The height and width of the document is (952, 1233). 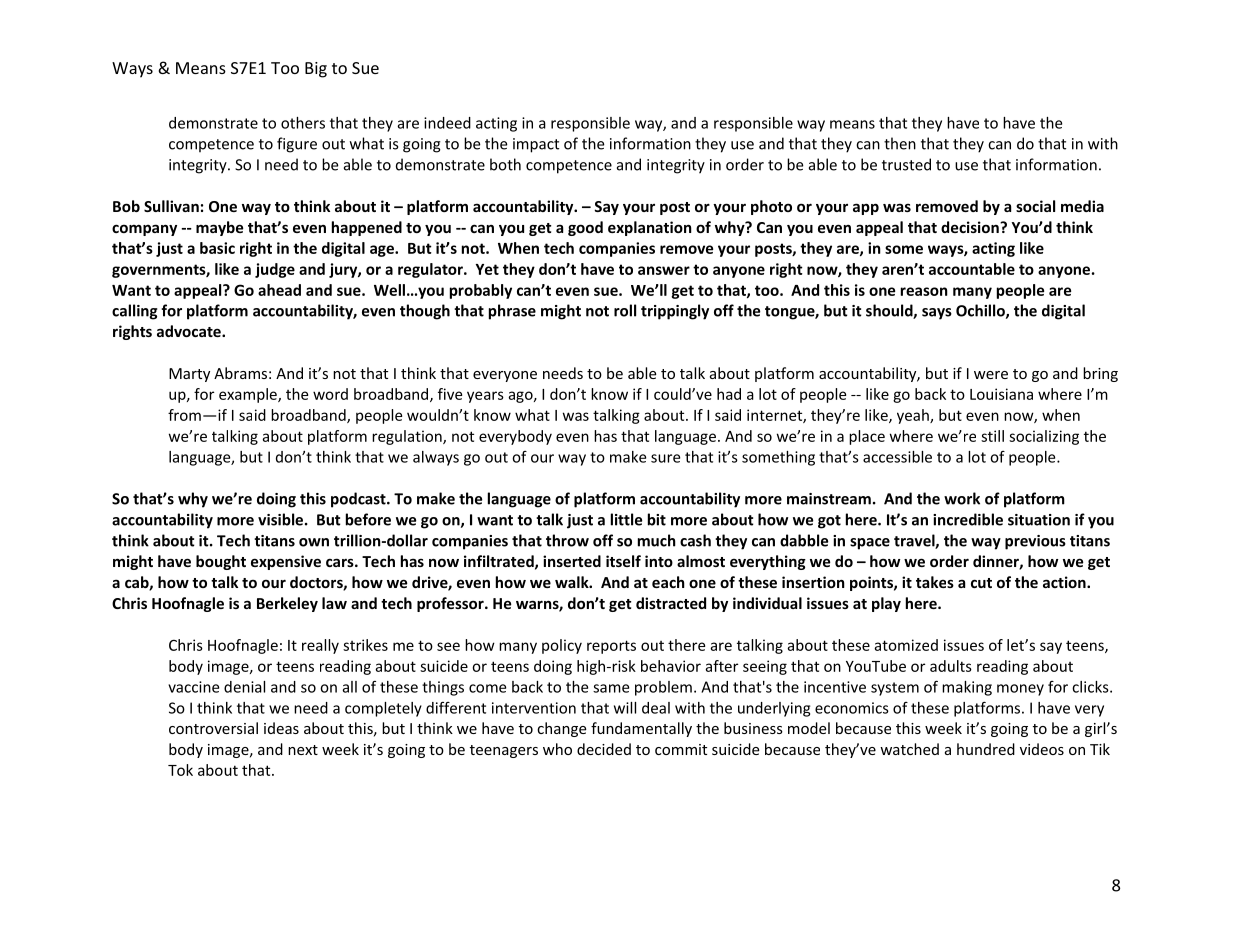 What do you see at coordinates (665, 458) in the document?
I see `sure` at bounding box center [665, 458].
